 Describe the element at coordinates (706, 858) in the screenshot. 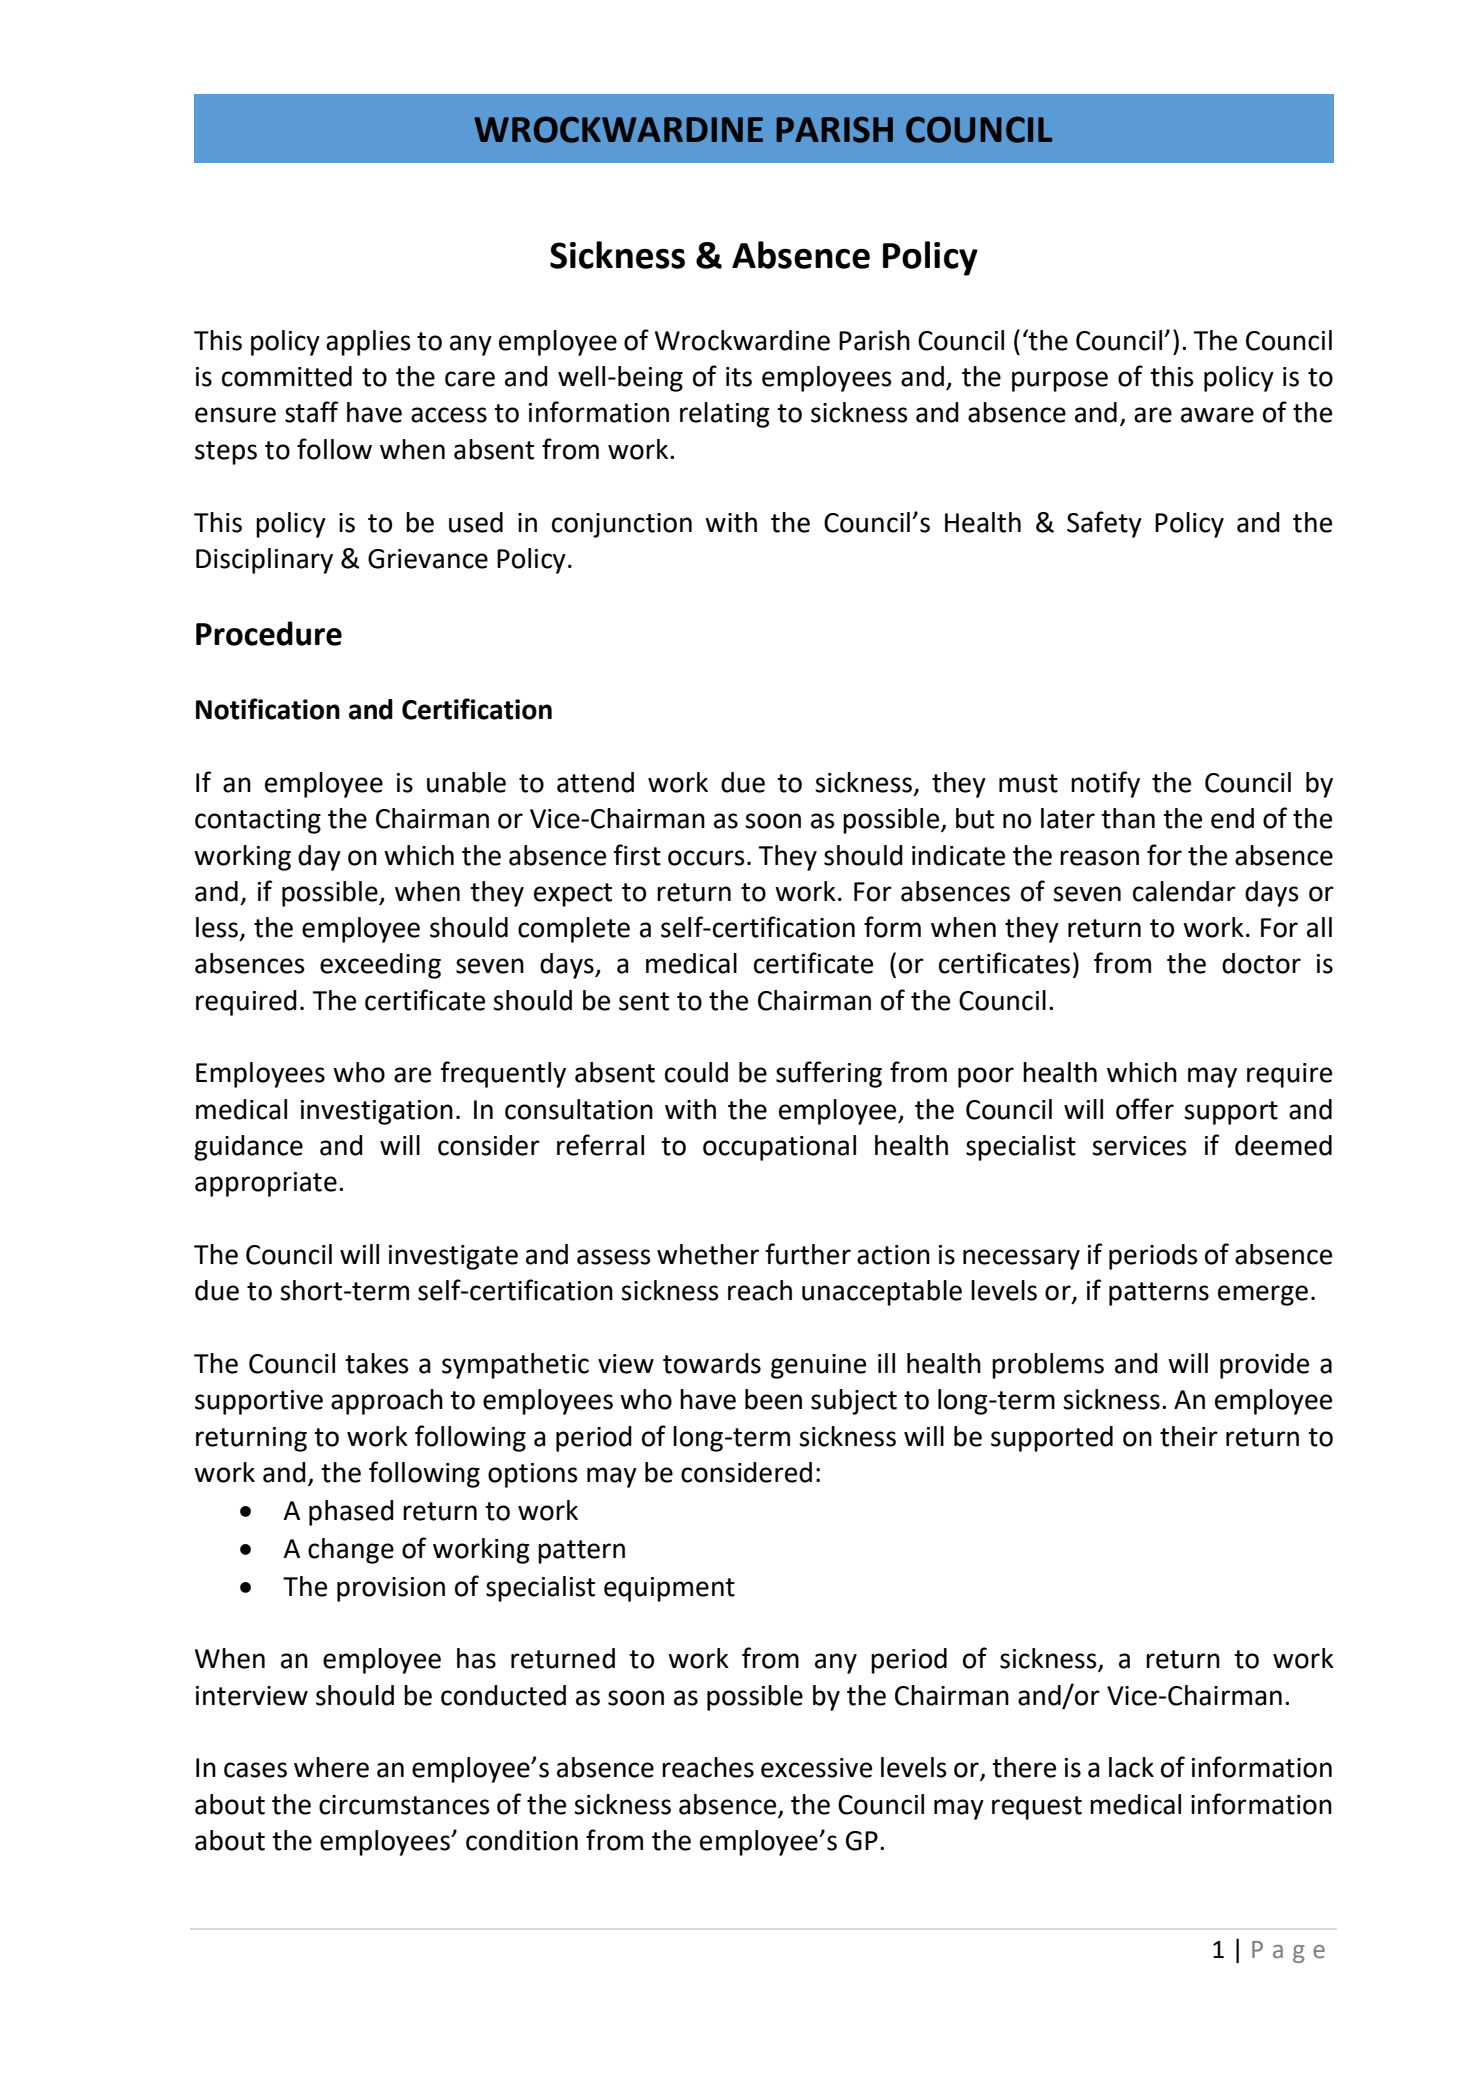

I see `occurs` at that location.
